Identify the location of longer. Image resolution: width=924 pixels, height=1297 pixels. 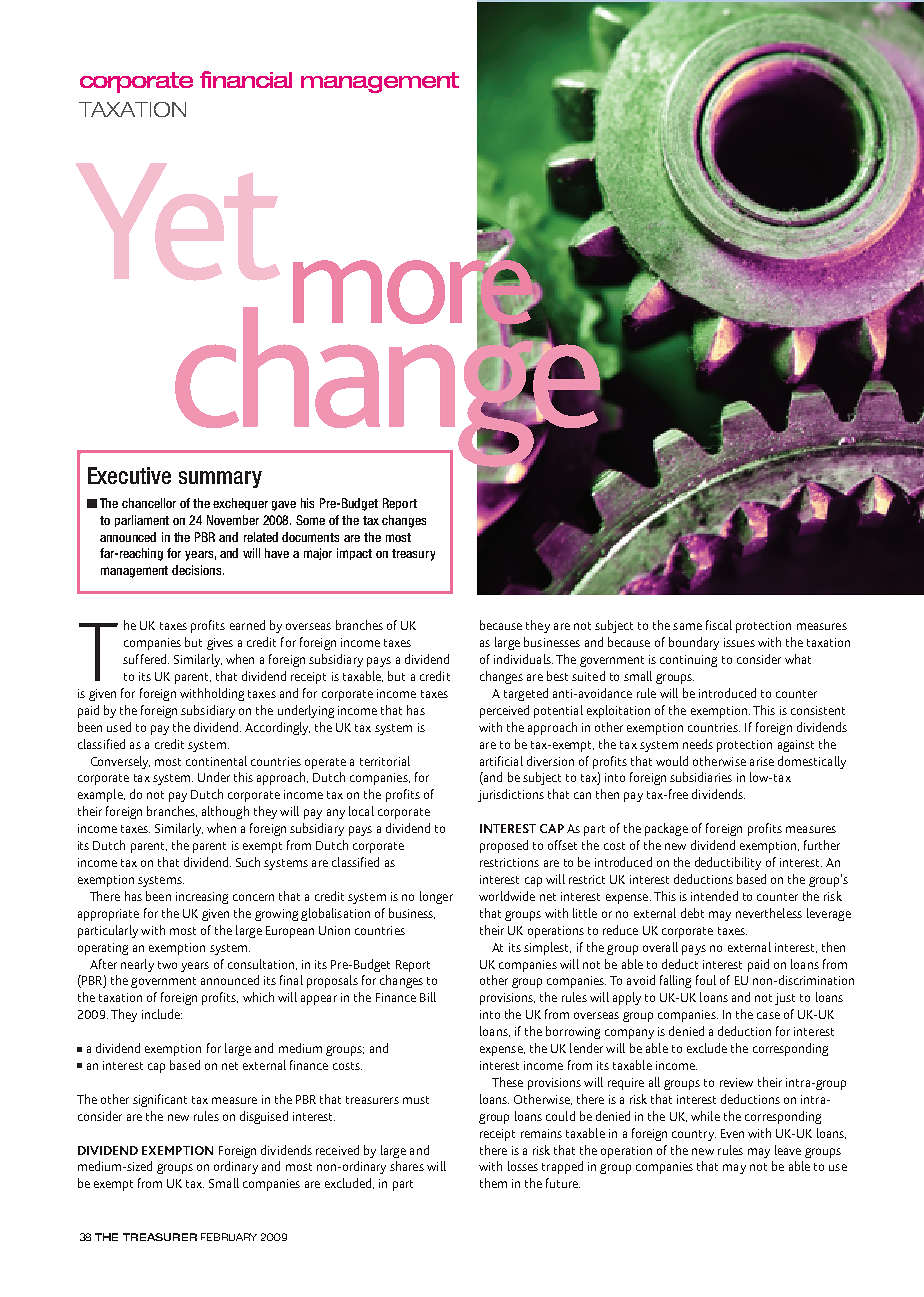
(436, 897).
